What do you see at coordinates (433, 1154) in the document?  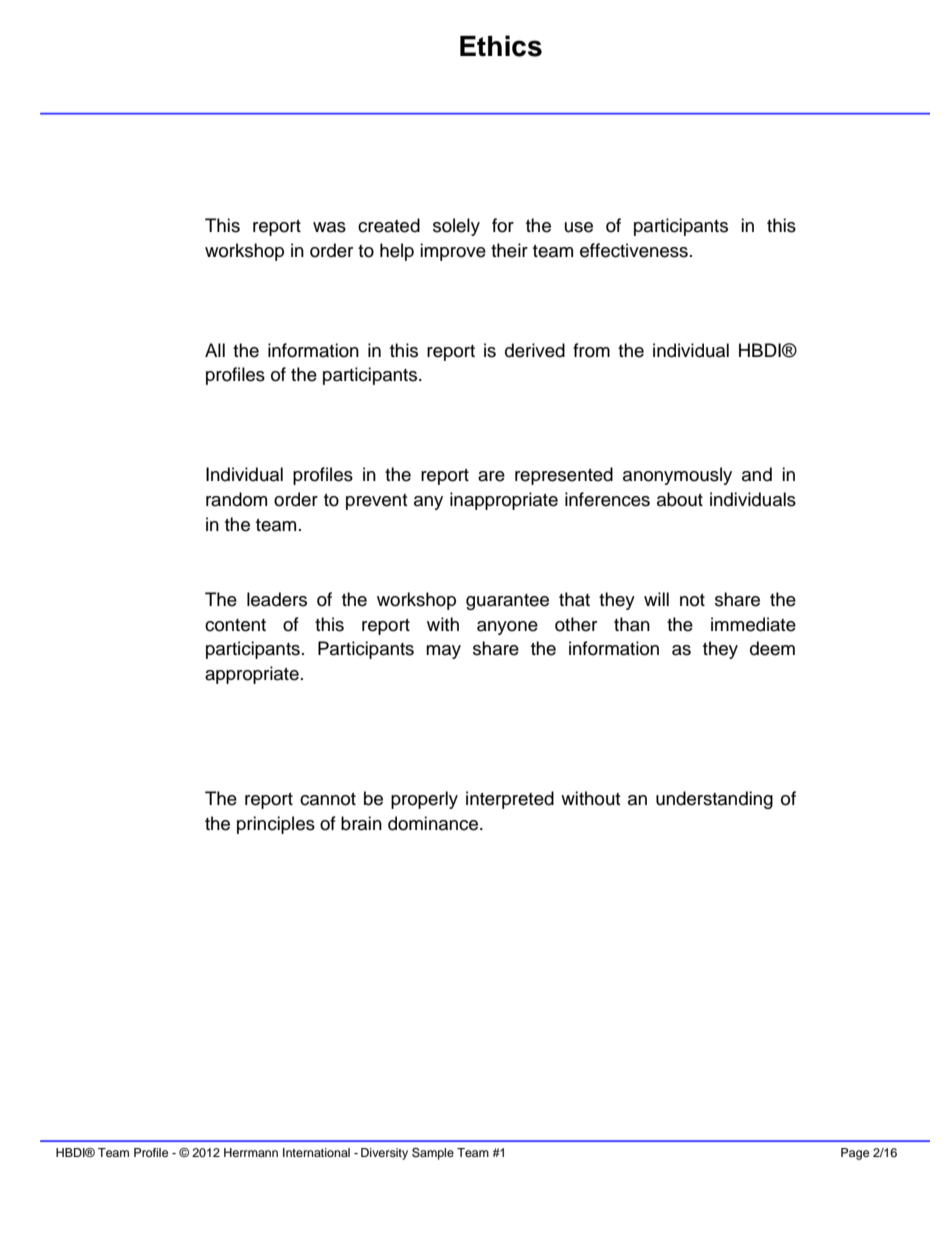 I see `Sample` at bounding box center [433, 1154].
